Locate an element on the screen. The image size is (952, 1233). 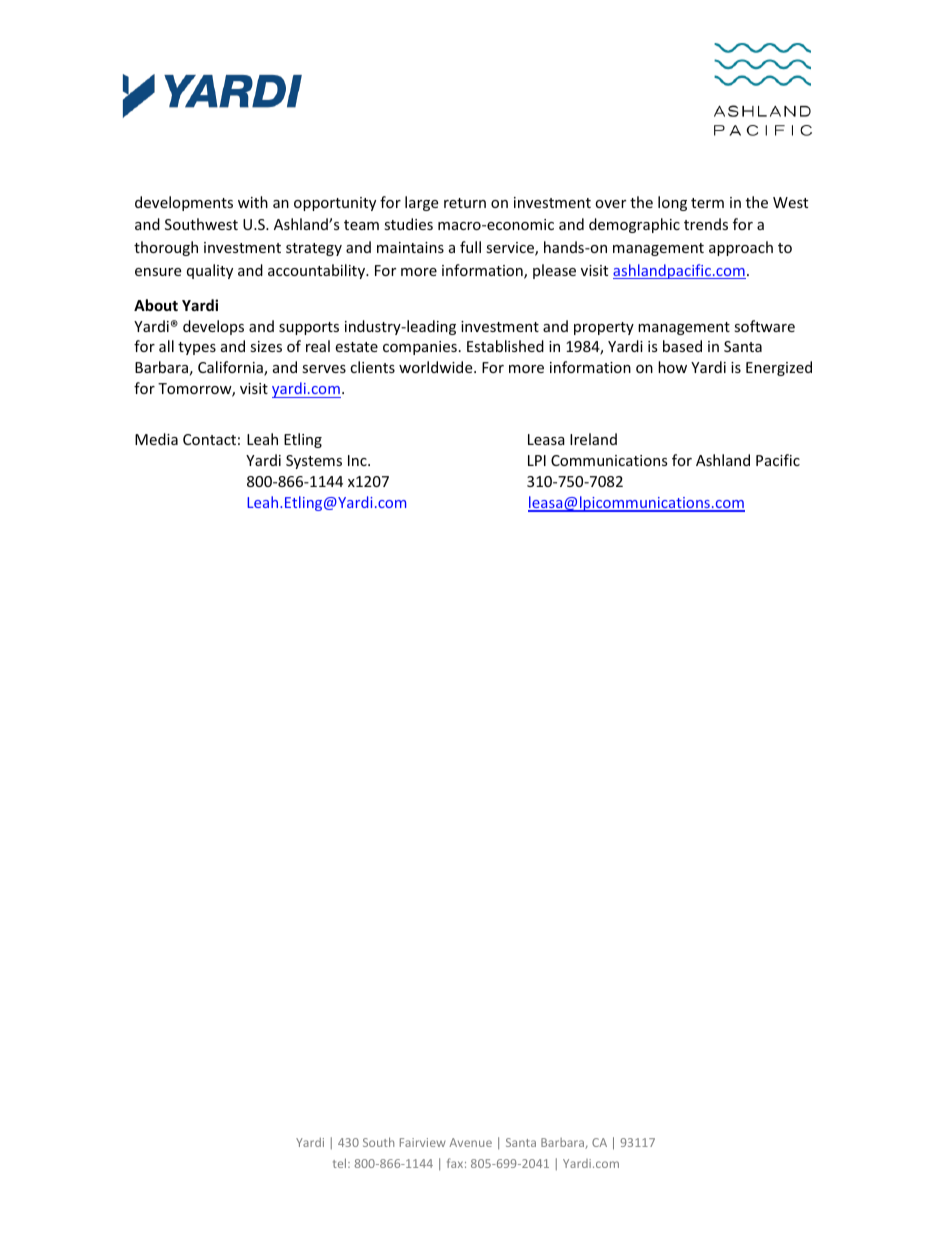
Systems is located at coordinates (314, 462).
